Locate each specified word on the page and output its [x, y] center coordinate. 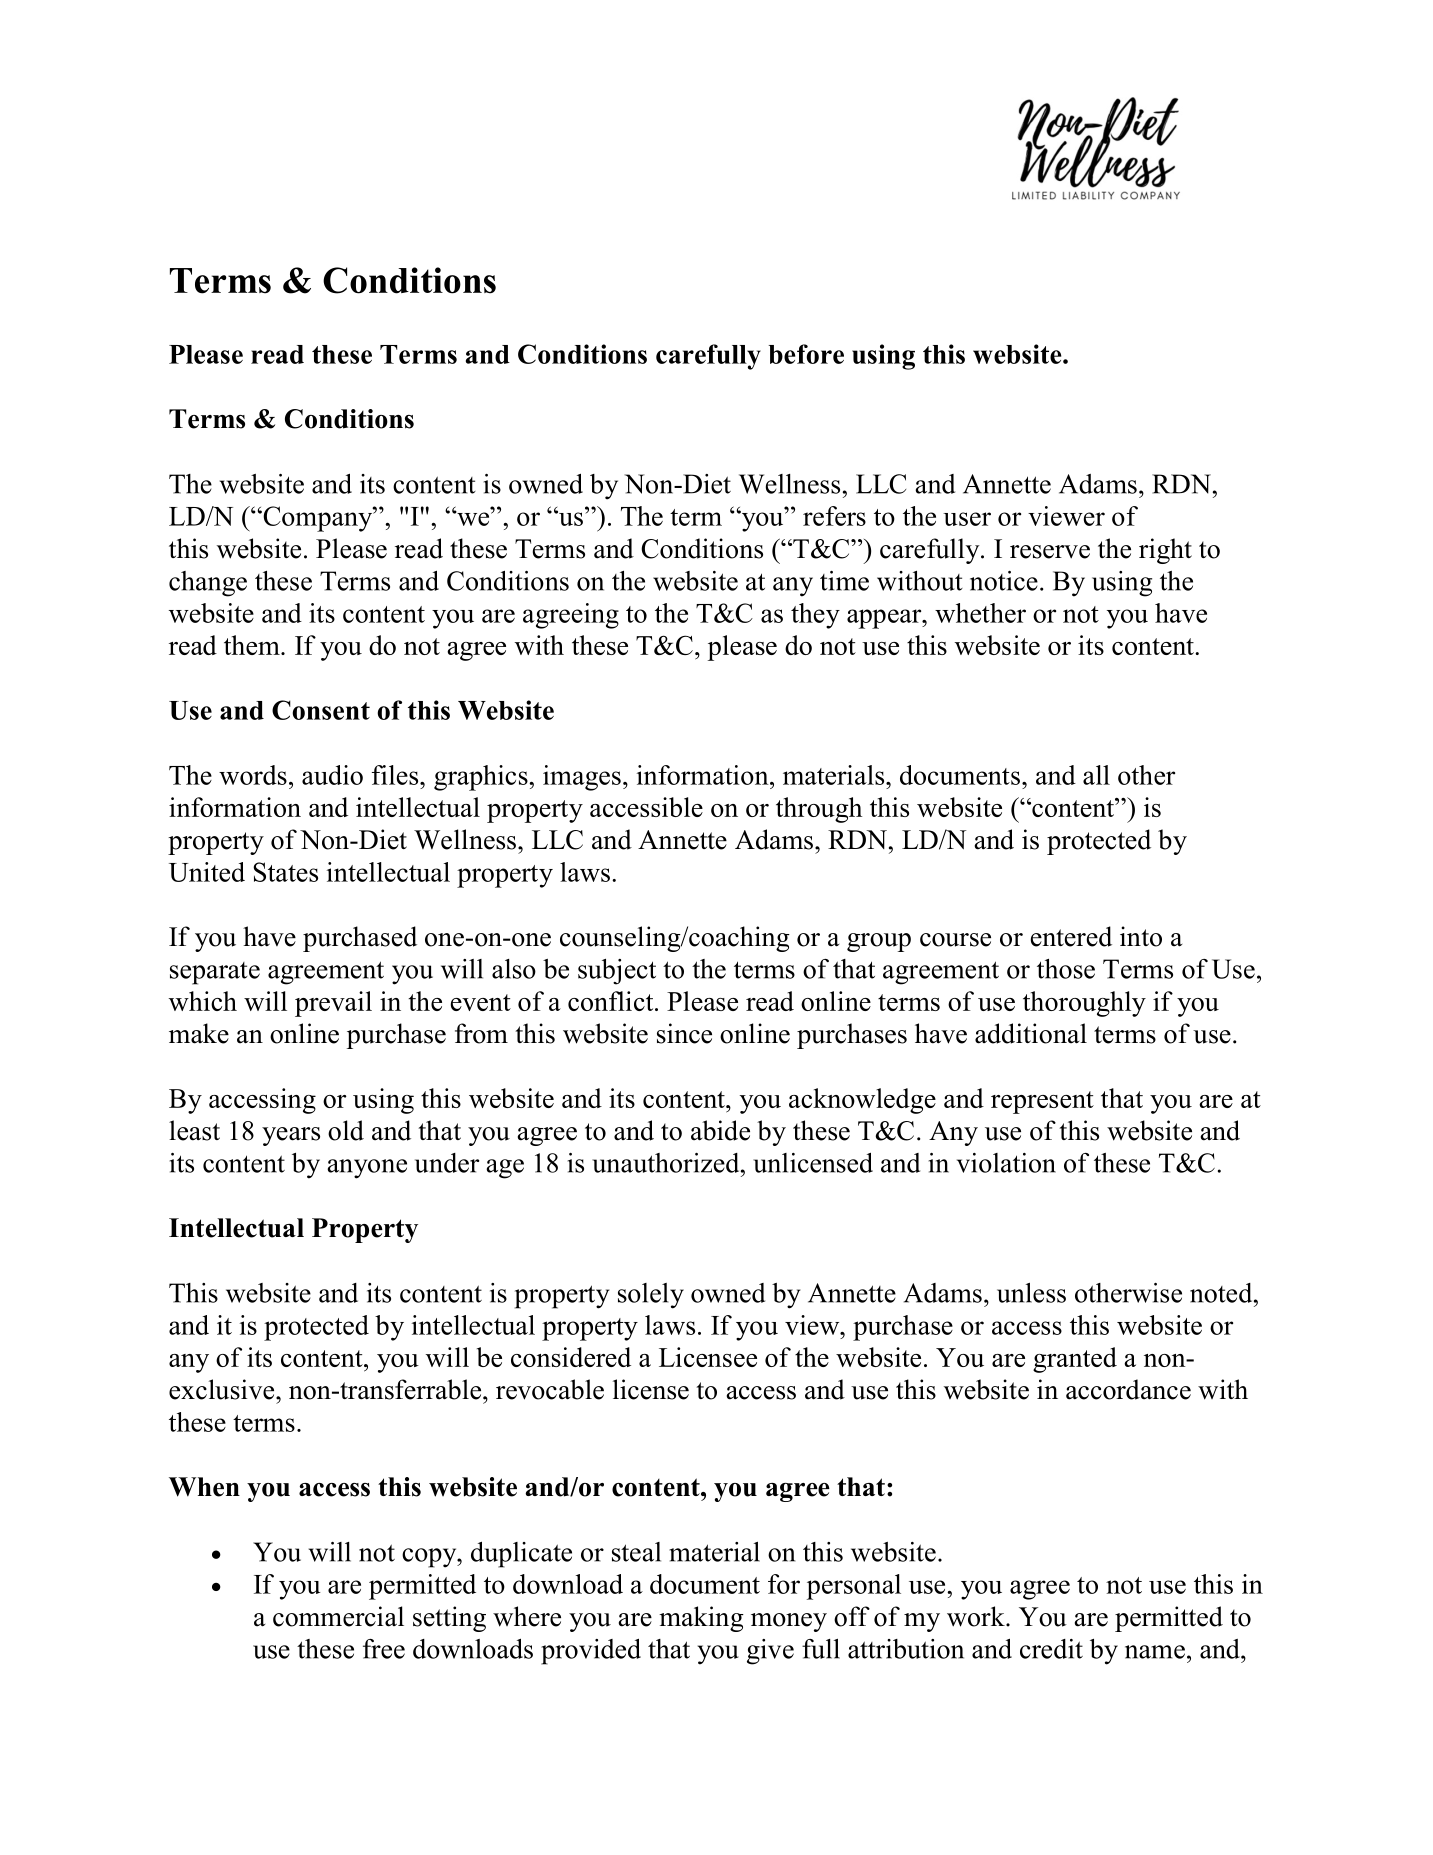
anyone [367, 1169]
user [967, 519]
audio [332, 775]
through [819, 810]
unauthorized [667, 1163]
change [208, 584]
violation [1006, 1163]
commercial [338, 1616]
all [1096, 775]
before [806, 354]
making [701, 1619]
